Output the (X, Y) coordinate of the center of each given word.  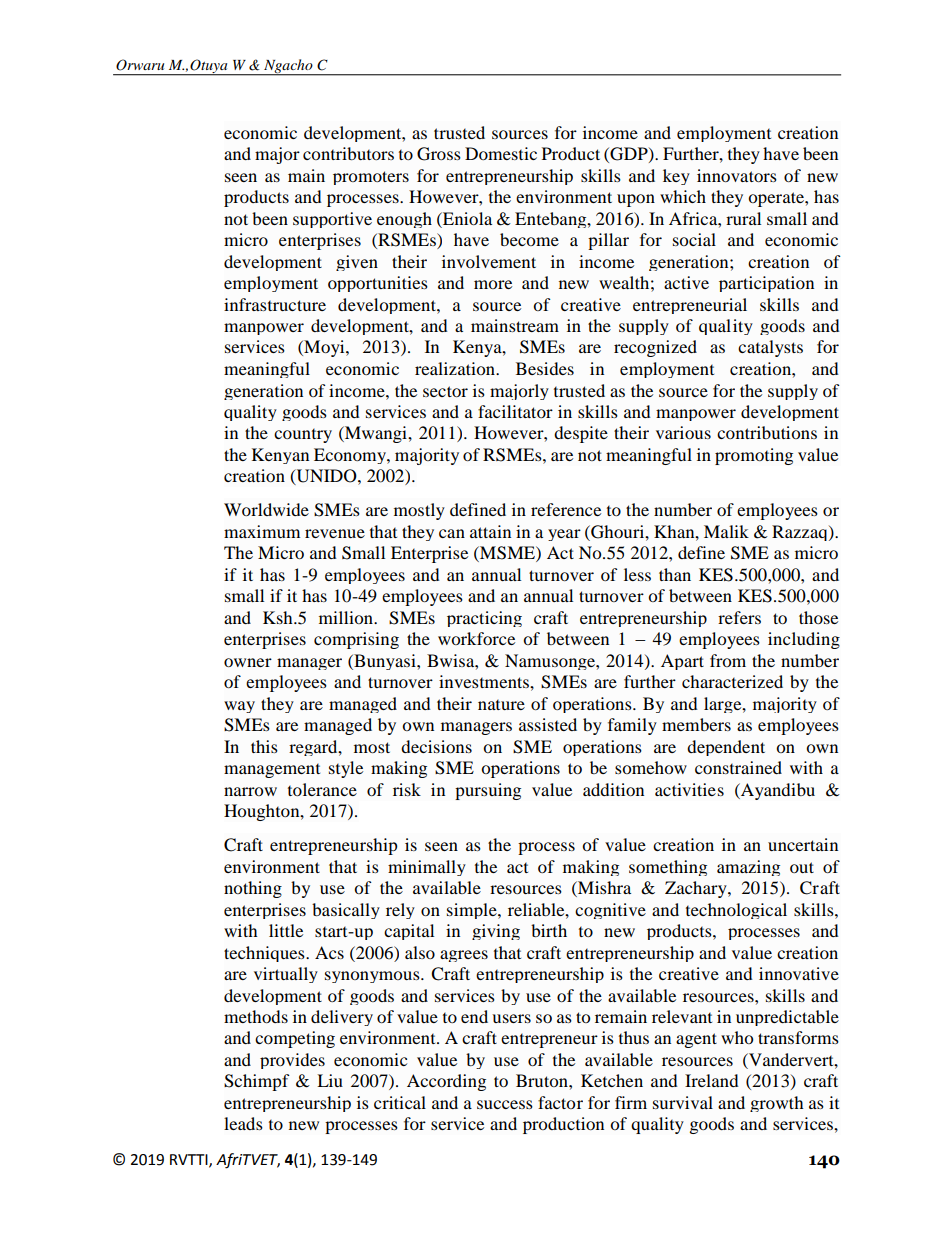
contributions (767, 432)
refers (739, 617)
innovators (737, 175)
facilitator (515, 411)
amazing (748, 868)
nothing (253, 889)
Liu (330, 1080)
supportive (332, 220)
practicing (484, 619)
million (347, 617)
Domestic (501, 153)
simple (473, 911)
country (303, 436)
